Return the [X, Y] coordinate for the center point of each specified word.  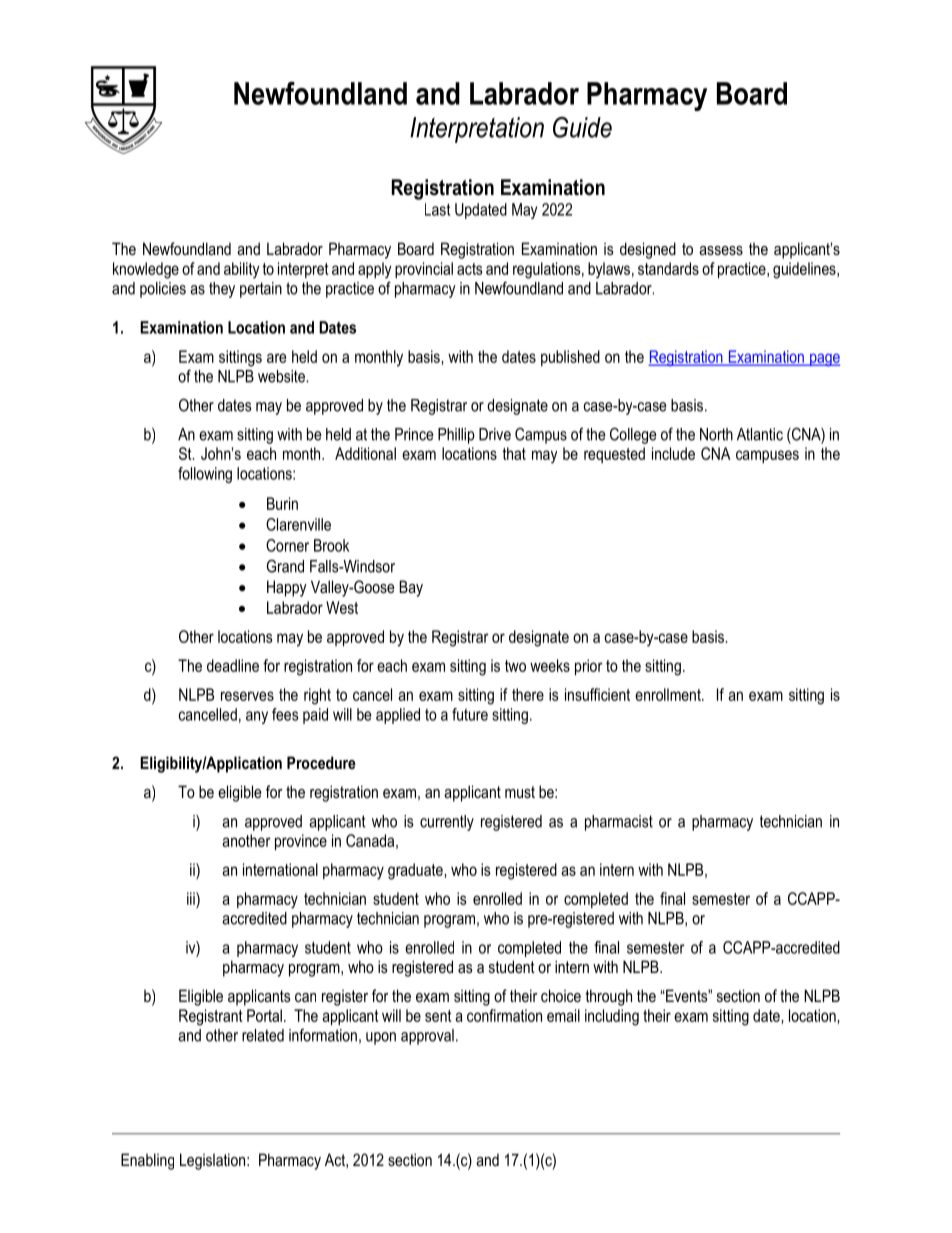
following [205, 475]
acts [469, 269]
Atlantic [760, 434]
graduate [416, 871]
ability [242, 270]
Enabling [147, 1161]
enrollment [669, 694]
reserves [247, 696]
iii [192, 898]
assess [721, 250]
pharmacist [619, 823]
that [514, 453]
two [515, 666]
